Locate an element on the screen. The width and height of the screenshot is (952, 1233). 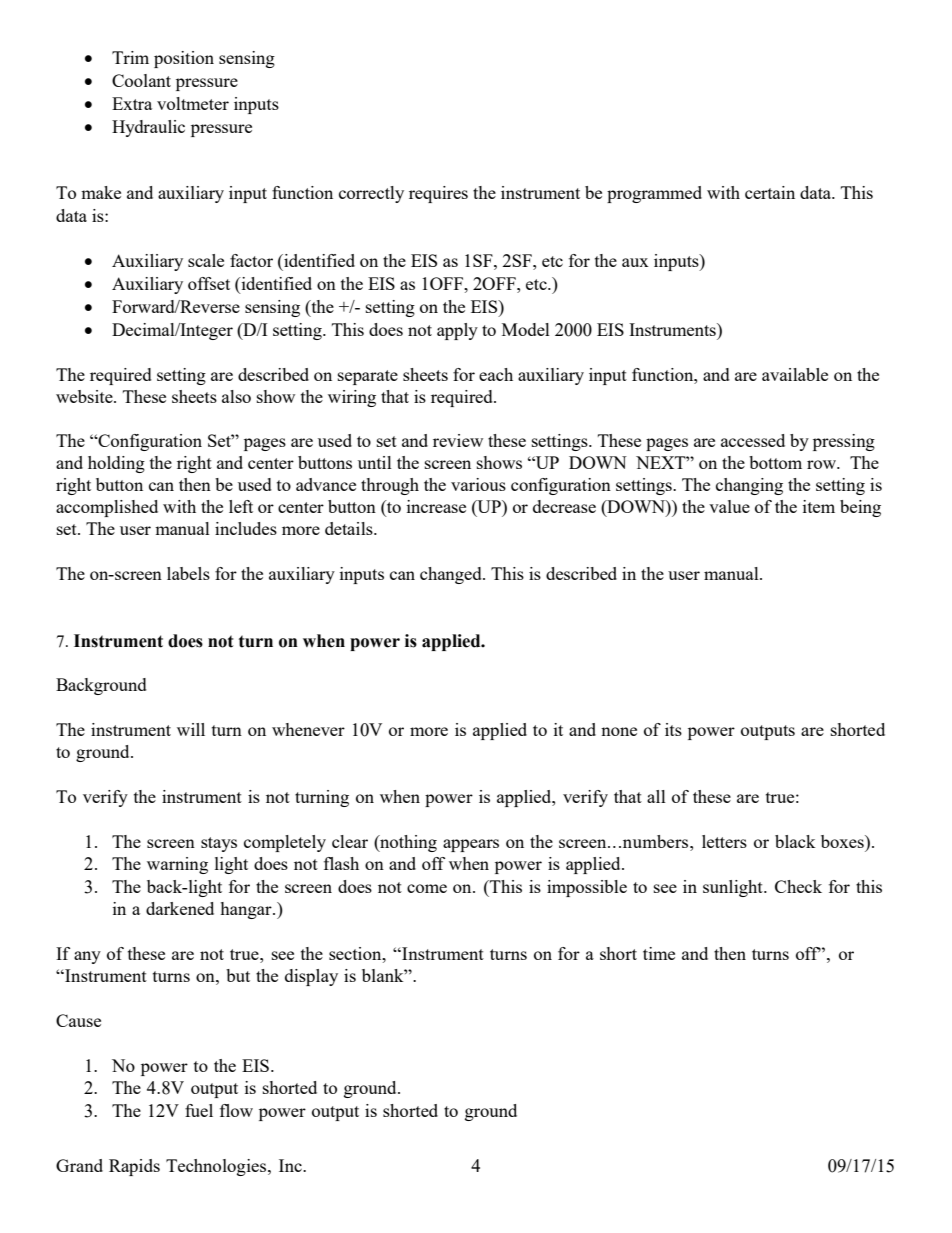
available is located at coordinates (795, 374).
